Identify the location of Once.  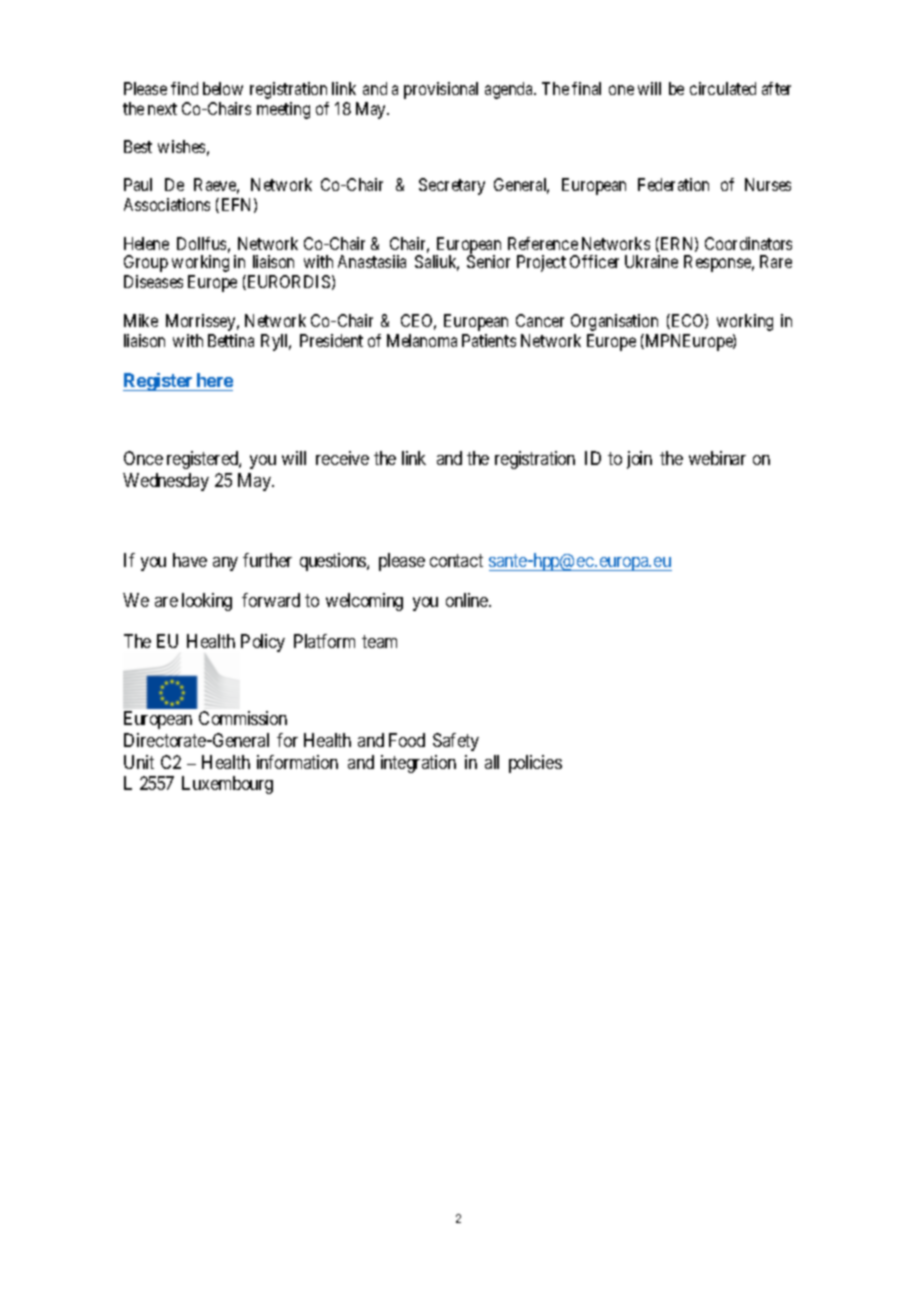
(143, 458).
